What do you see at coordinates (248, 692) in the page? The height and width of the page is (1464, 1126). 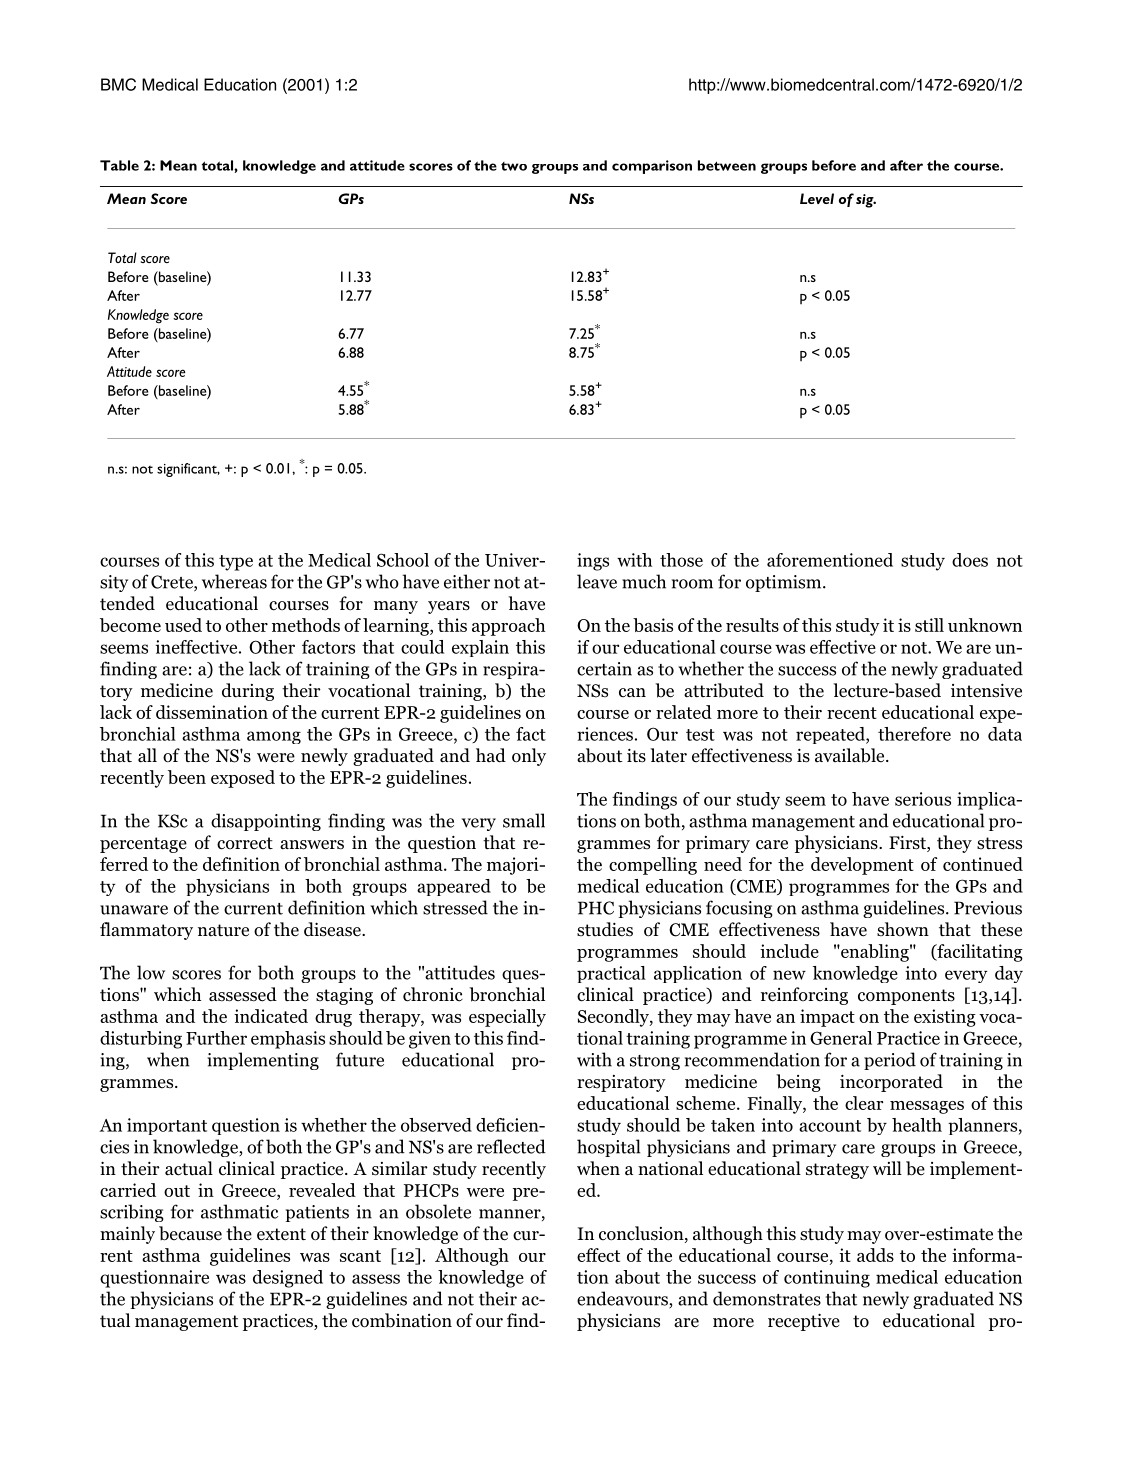 I see `during` at bounding box center [248, 692].
